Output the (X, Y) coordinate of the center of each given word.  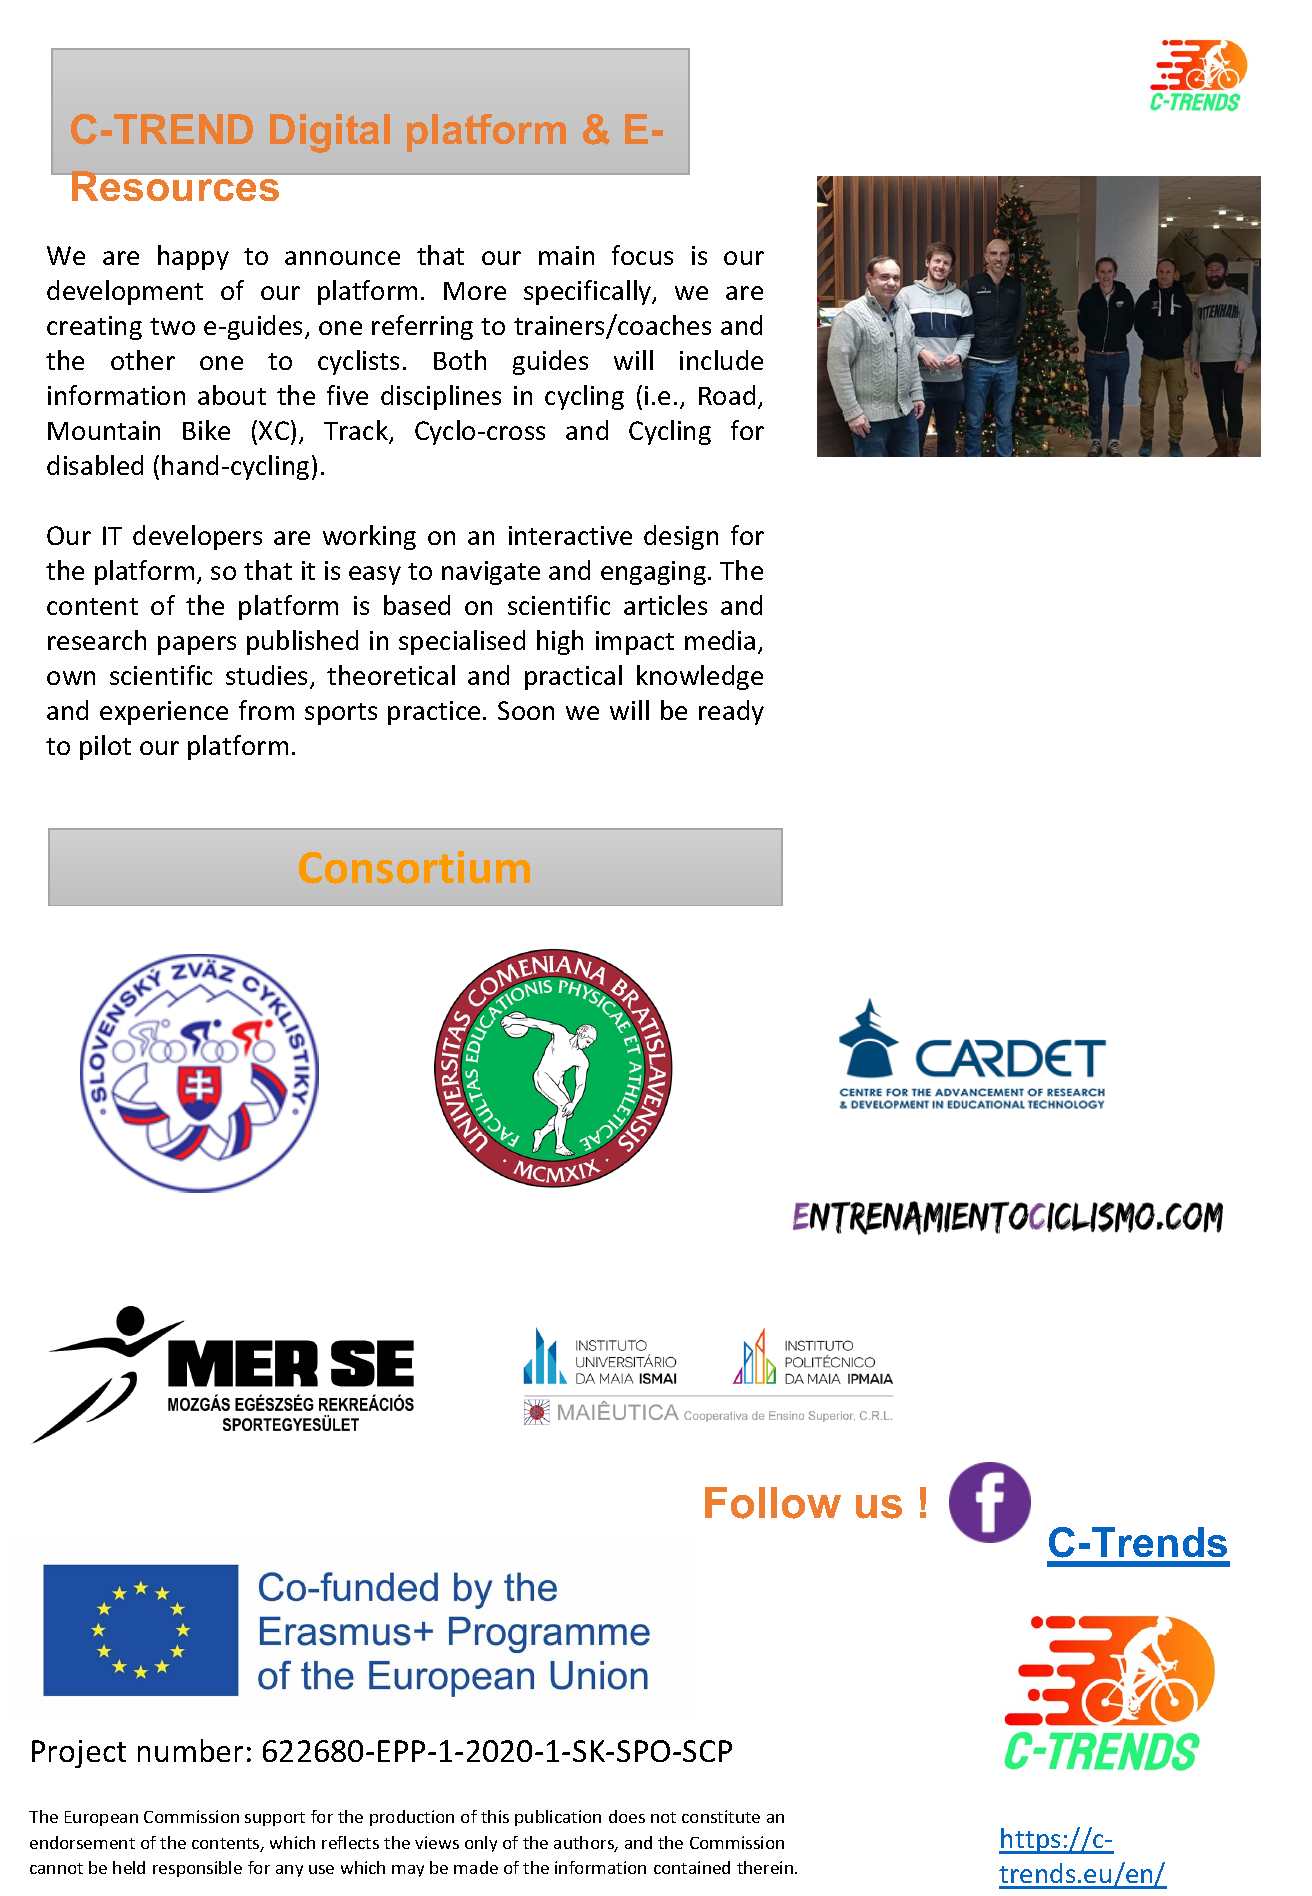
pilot (105, 747)
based (417, 605)
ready (731, 712)
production (412, 1818)
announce (342, 258)
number (190, 1750)
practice (434, 713)
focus (642, 255)
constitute (721, 1816)
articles (665, 605)
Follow (773, 1503)
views (437, 1842)
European (101, 1818)
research (97, 640)
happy (193, 257)
